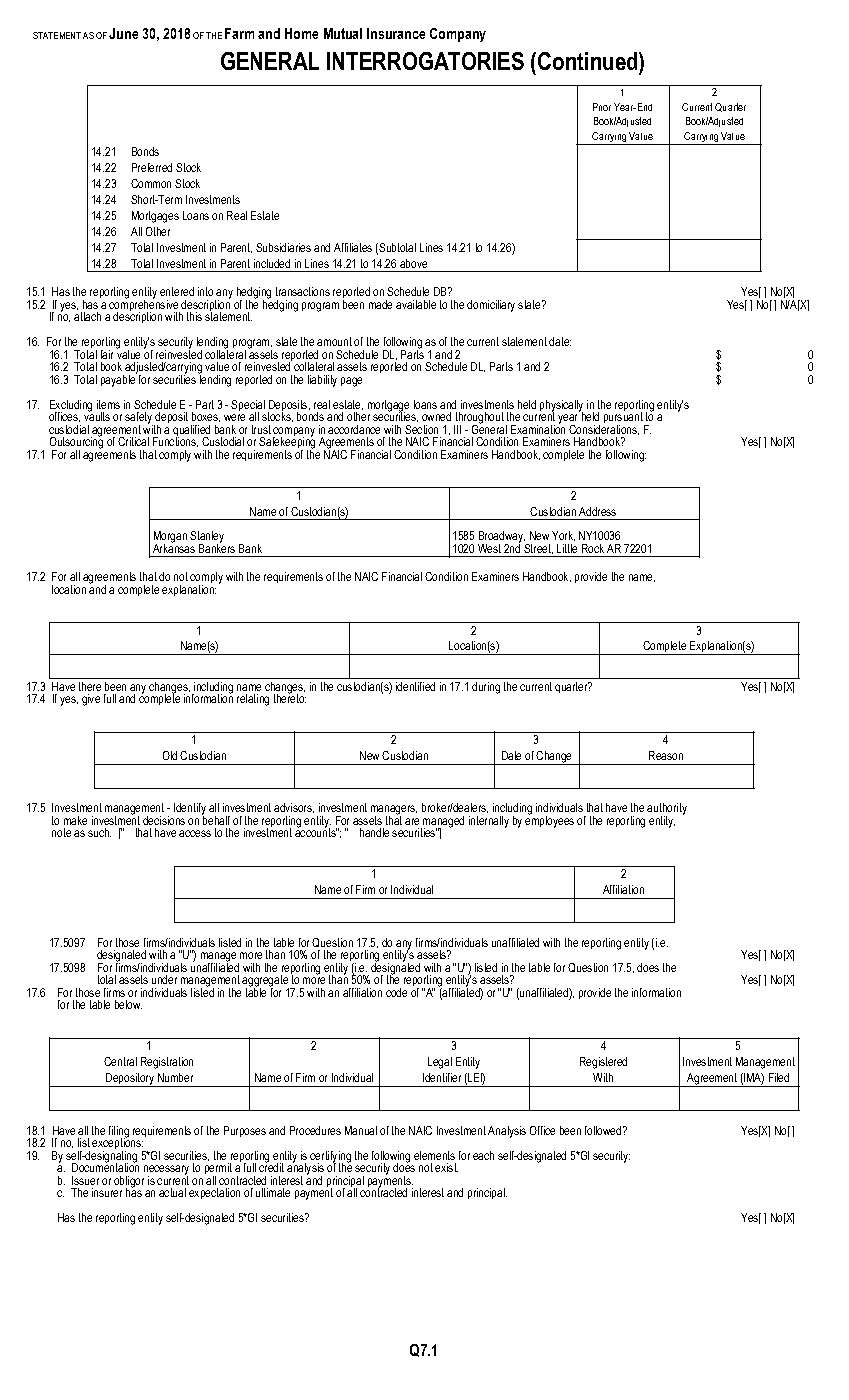 This document has height=1400, width=849. I want to click on Critical, so click(133, 441).
